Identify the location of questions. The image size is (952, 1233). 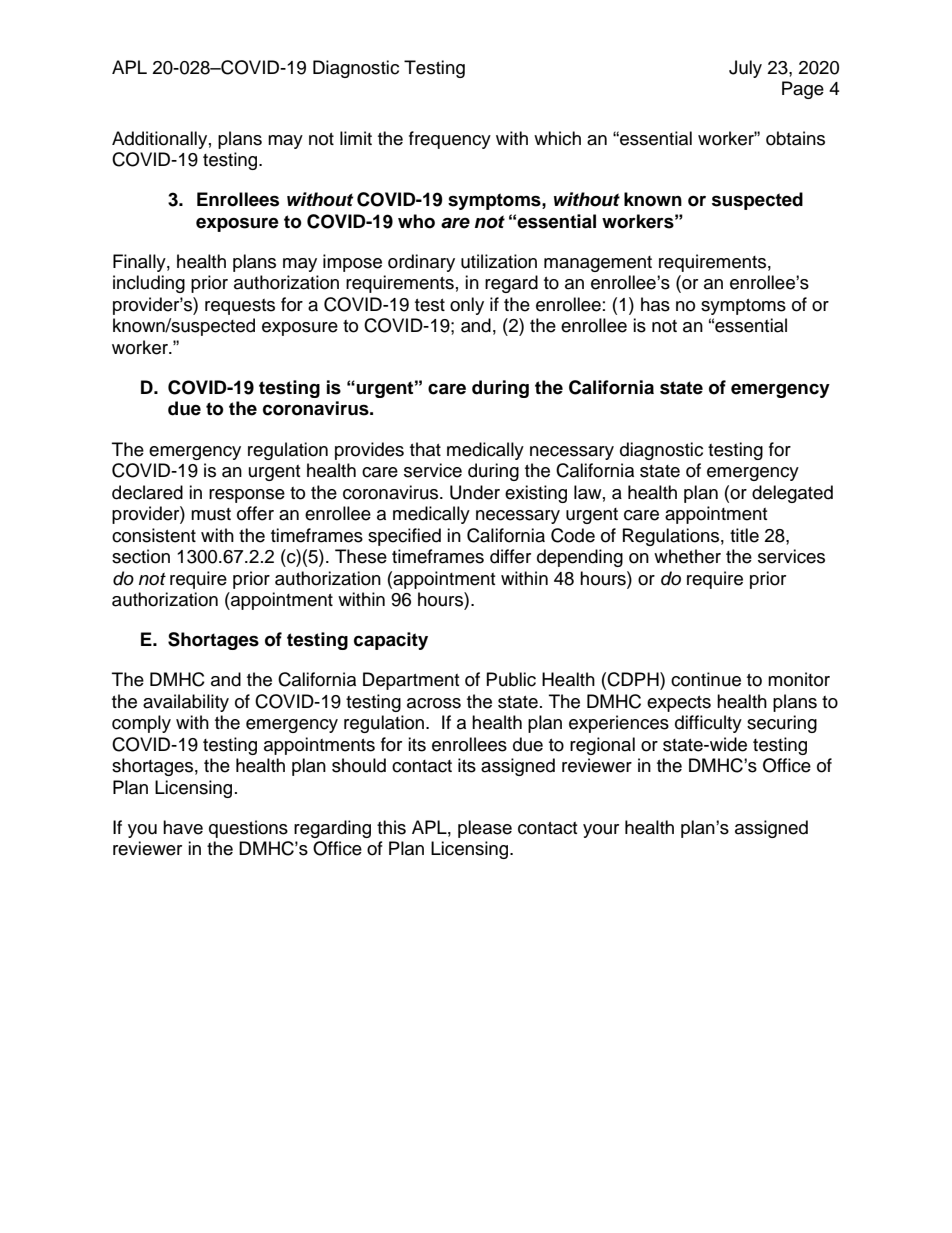
(248, 829).
